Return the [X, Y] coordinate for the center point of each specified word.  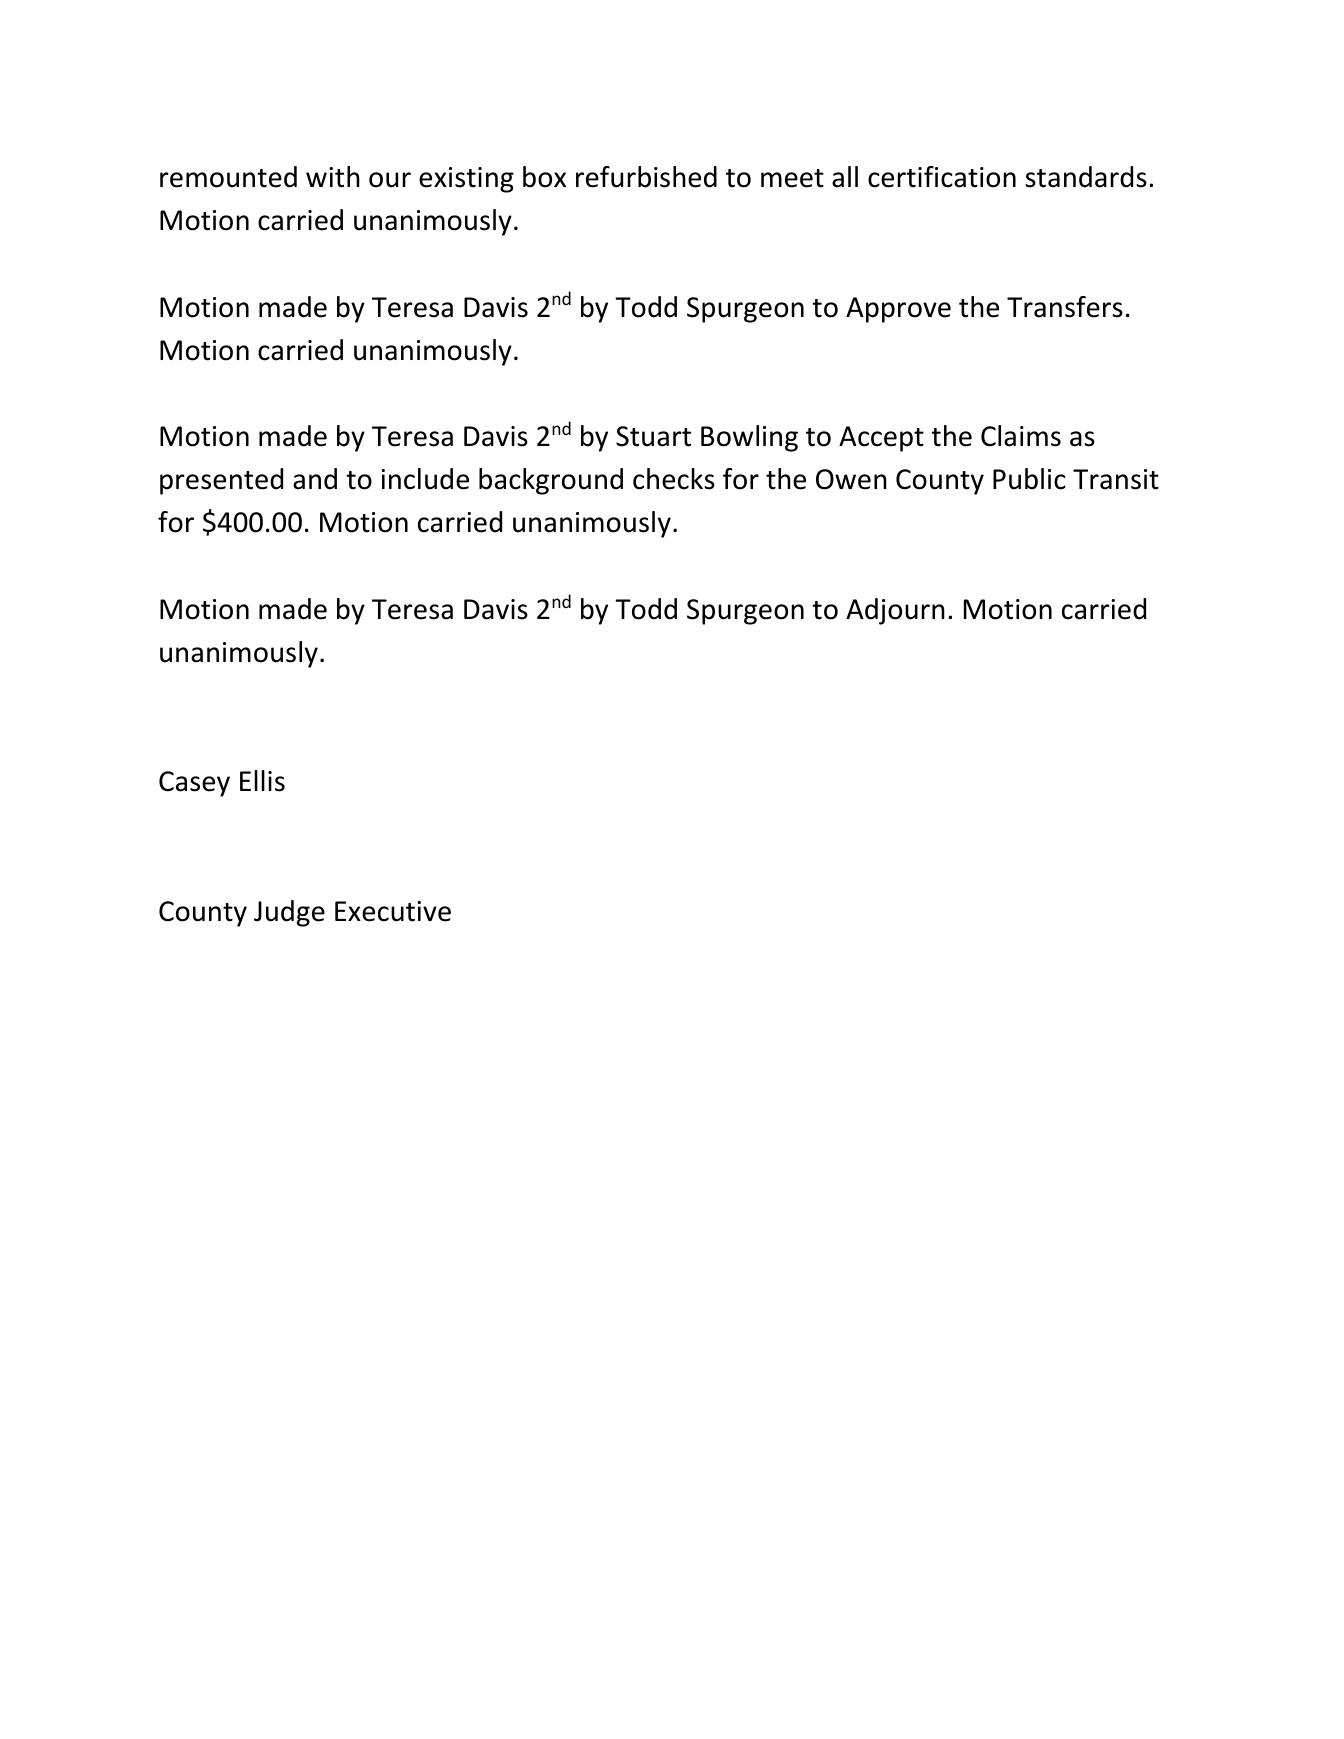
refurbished [646, 177]
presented [221, 481]
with [333, 177]
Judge [289, 913]
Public [1029, 479]
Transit [1116, 479]
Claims [1021, 436]
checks [674, 479]
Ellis [262, 781]
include [425, 479]
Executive [393, 911]
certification [942, 177]
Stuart [653, 436]
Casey [194, 784]
